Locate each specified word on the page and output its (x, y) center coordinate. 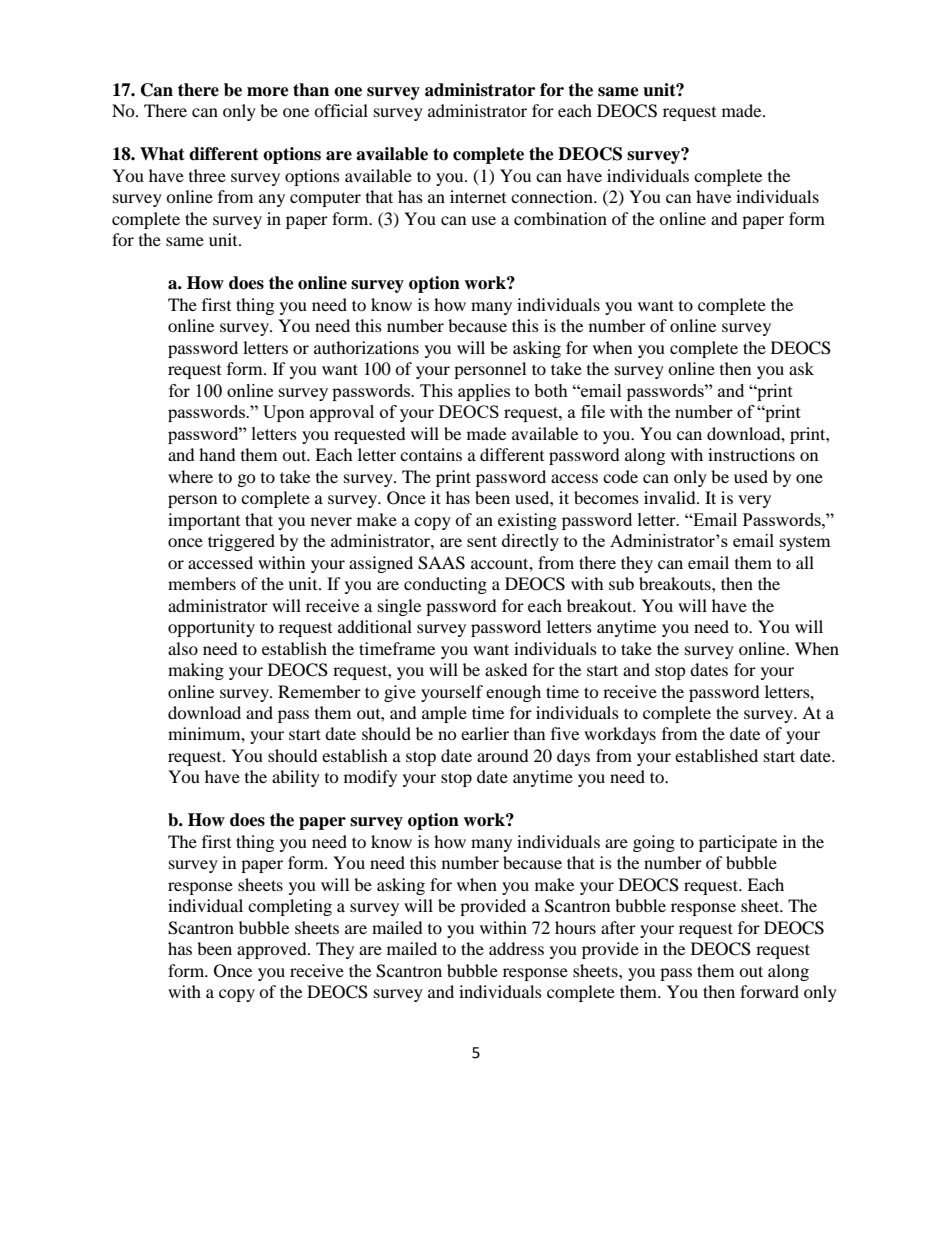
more (268, 92)
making (196, 671)
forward (769, 991)
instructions (751, 454)
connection (553, 196)
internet (478, 196)
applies (484, 392)
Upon (284, 413)
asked (506, 669)
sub (621, 583)
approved (273, 950)
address (516, 948)
